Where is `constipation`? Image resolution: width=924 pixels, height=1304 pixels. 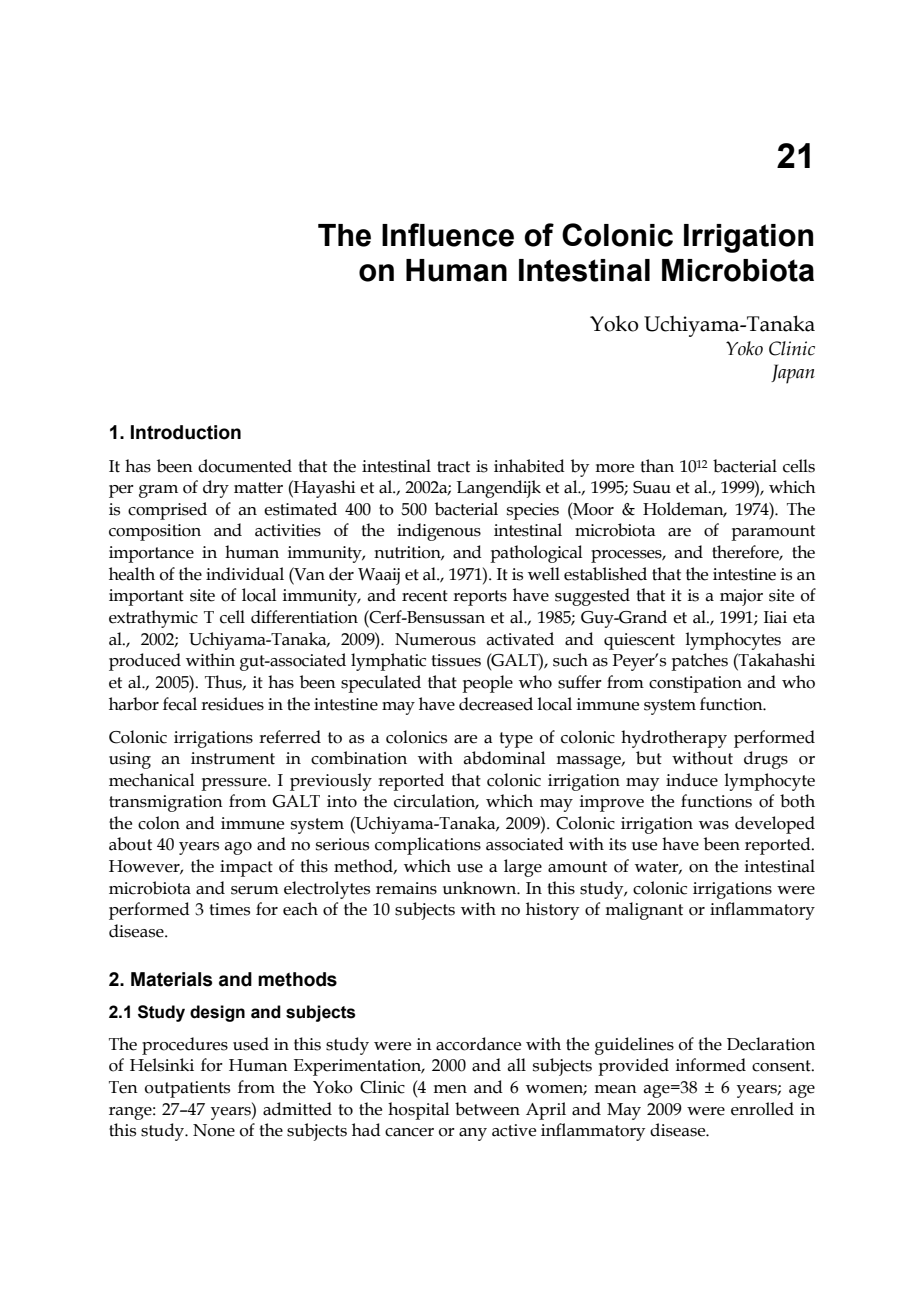
constipation is located at coordinates (695, 684).
